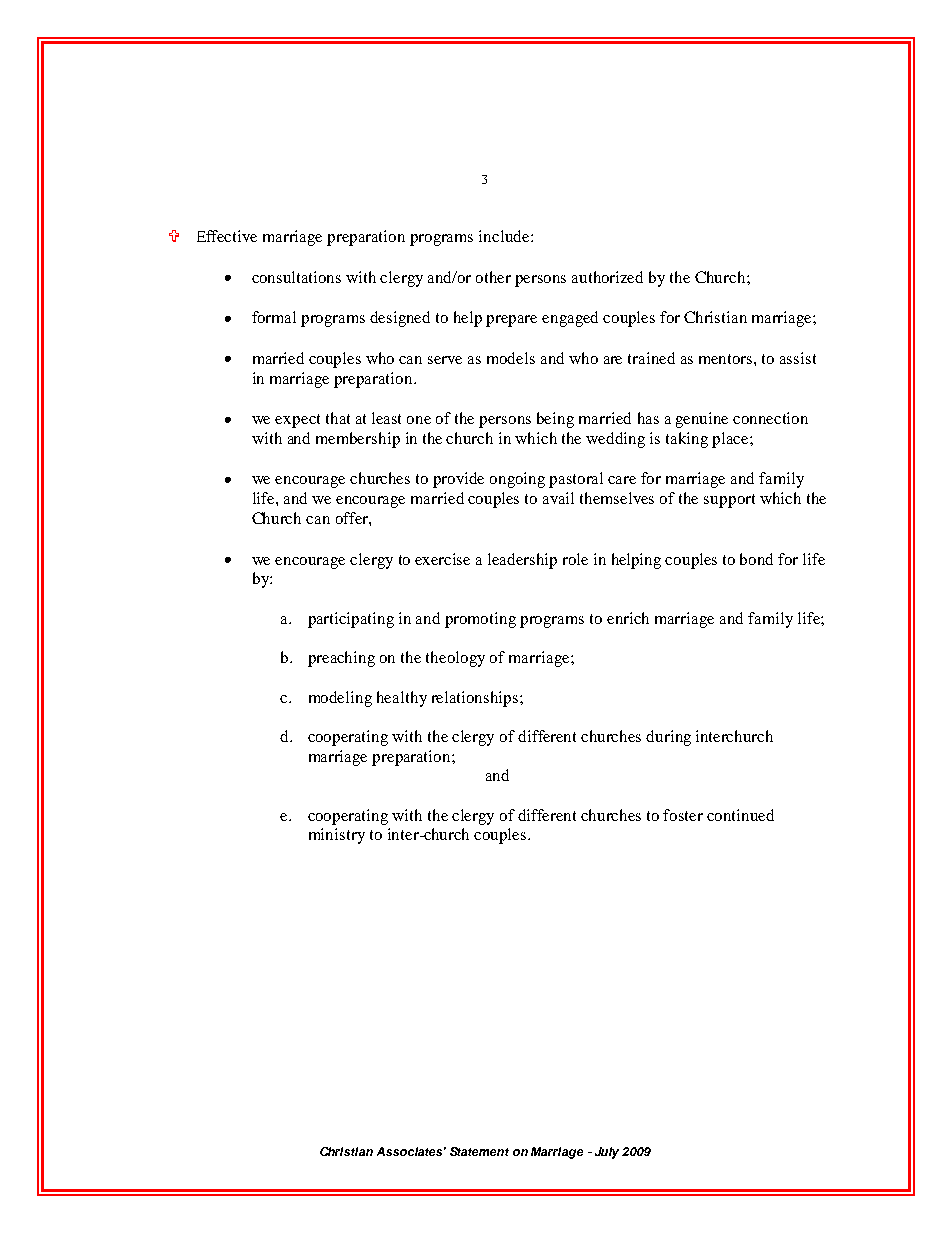  I want to click on modeling, so click(340, 699).
